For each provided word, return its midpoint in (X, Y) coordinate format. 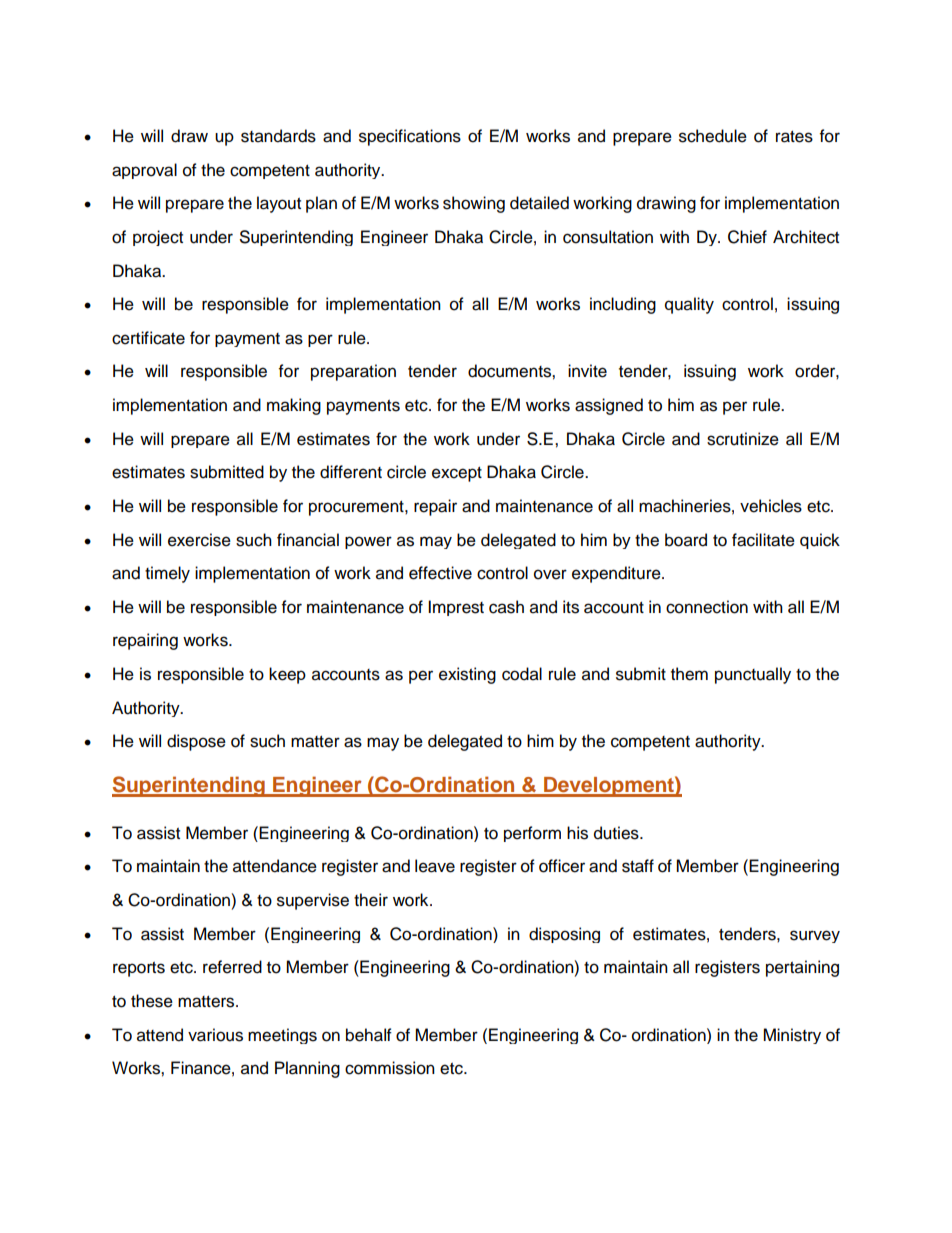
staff (638, 866)
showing (474, 204)
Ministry (792, 1036)
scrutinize (743, 439)
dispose (196, 742)
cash (506, 607)
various (215, 1035)
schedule (713, 136)
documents (510, 371)
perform (532, 834)
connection (707, 607)
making (294, 406)
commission (390, 1068)
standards (278, 136)
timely (167, 574)
